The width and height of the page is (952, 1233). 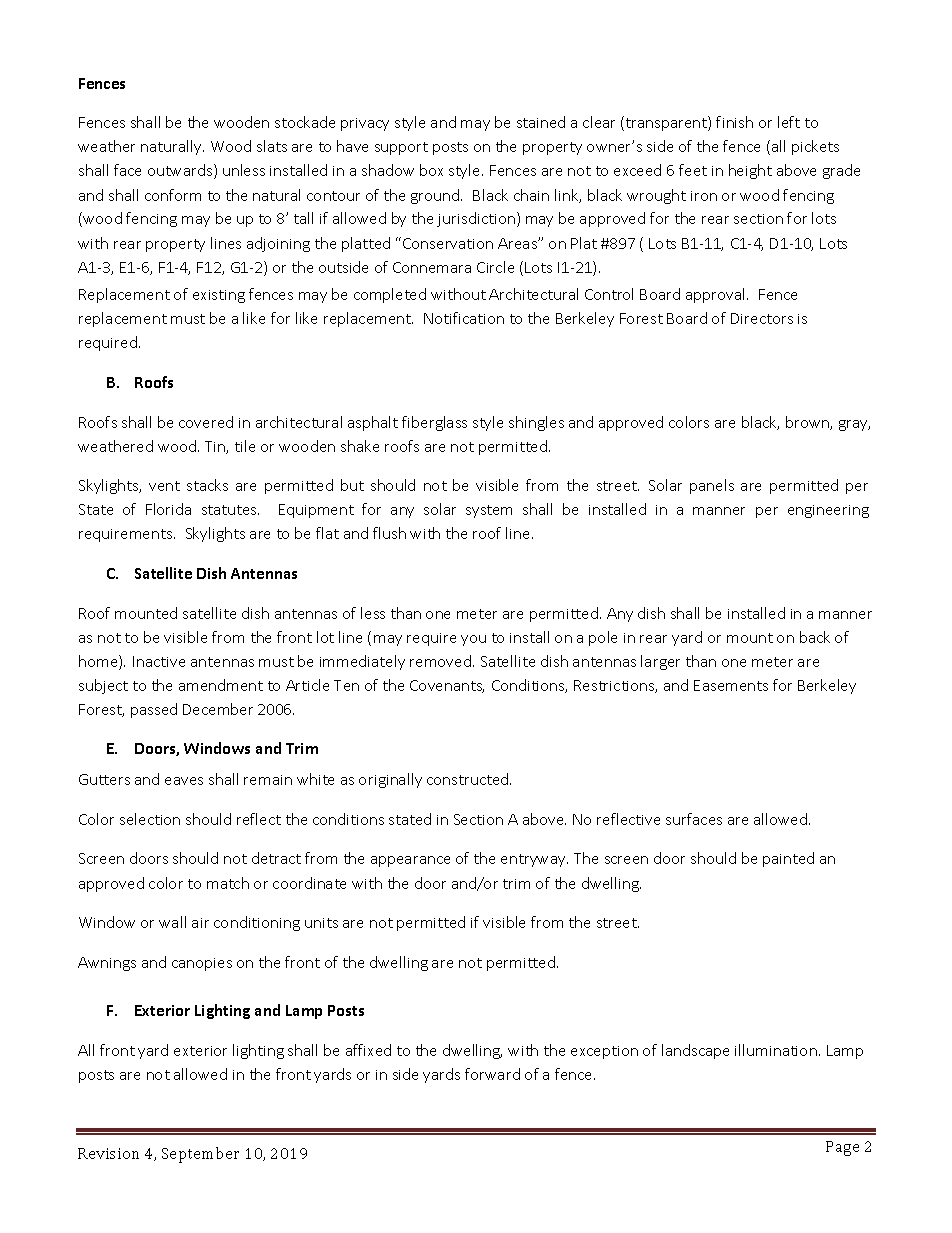 What do you see at coordinates (750, 171) in the page?
I see `height` at bounding box center [750, 171].
